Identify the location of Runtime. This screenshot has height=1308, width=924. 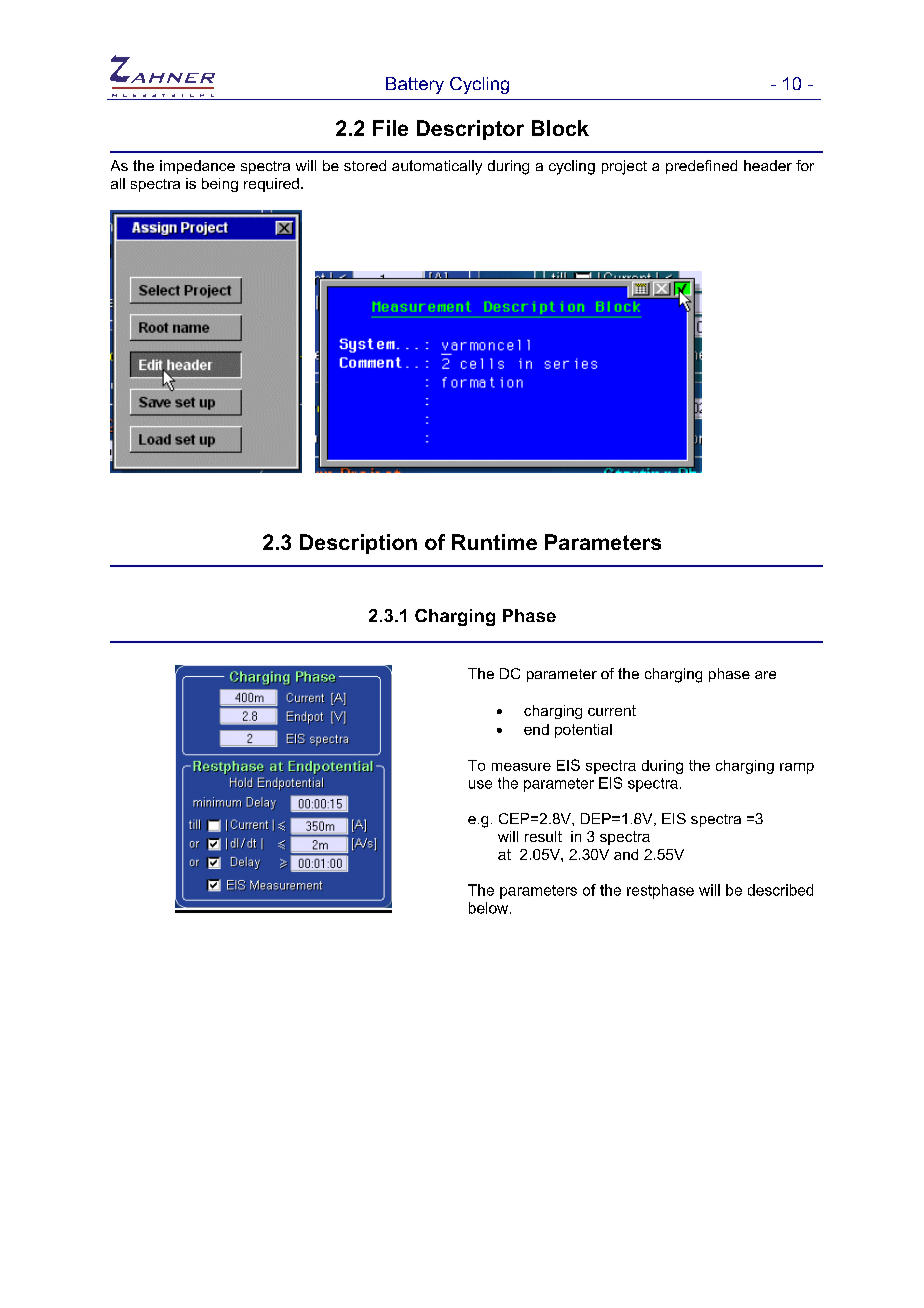
(494, 542).
